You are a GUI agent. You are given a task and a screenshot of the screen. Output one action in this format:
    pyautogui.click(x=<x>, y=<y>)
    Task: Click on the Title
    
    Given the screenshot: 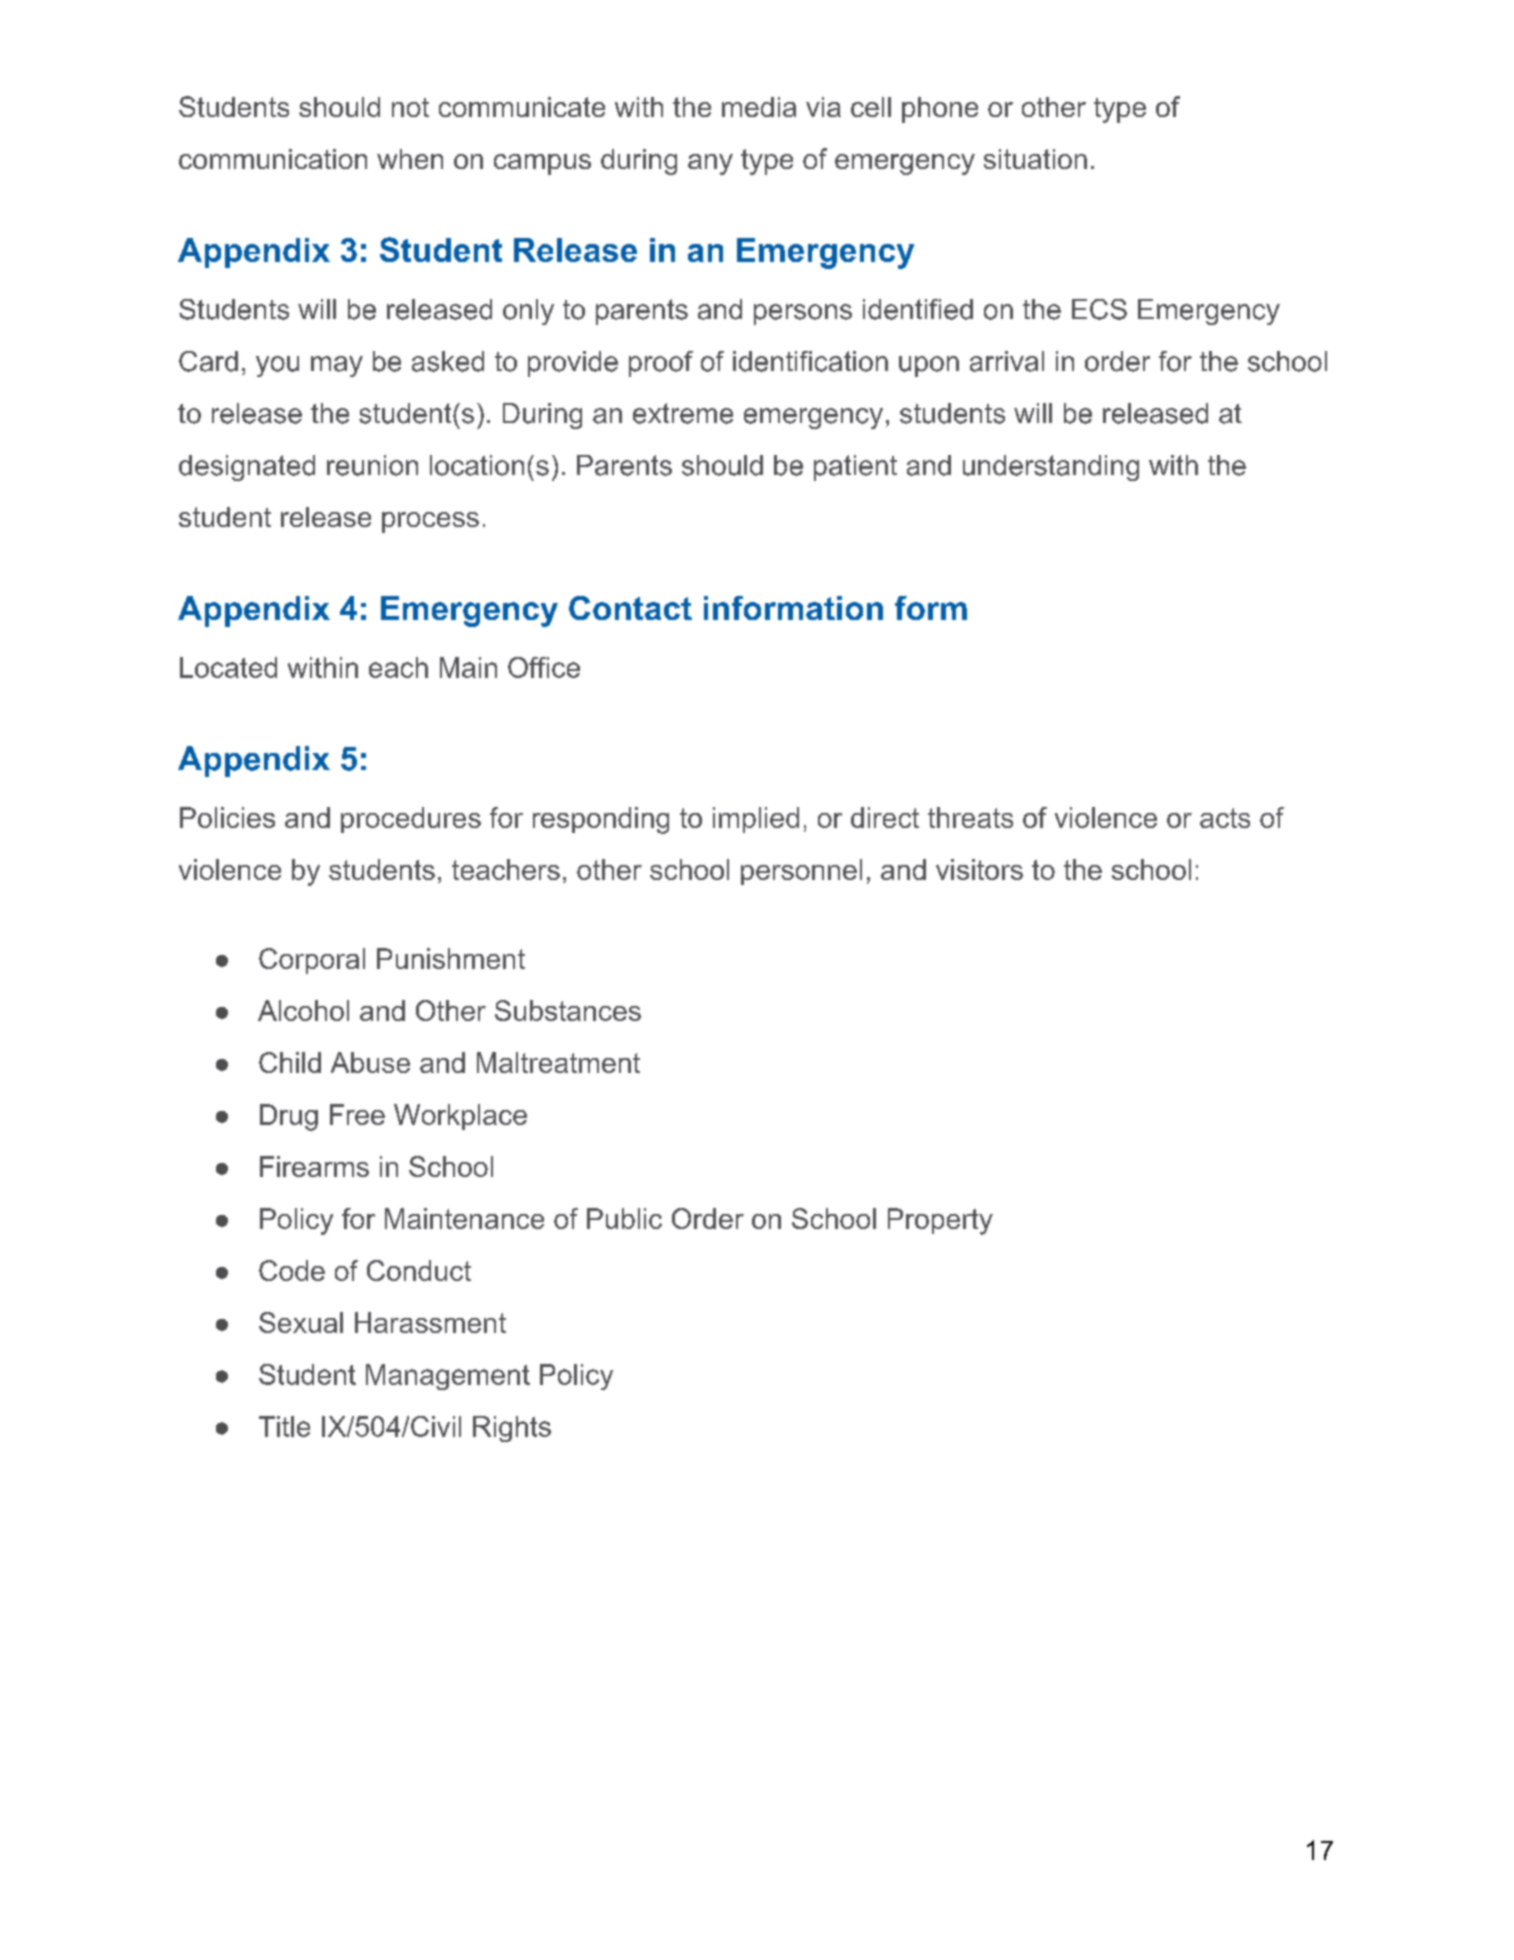 What is the action you would take?
    pyautogui.click(x=284, y=1426)
